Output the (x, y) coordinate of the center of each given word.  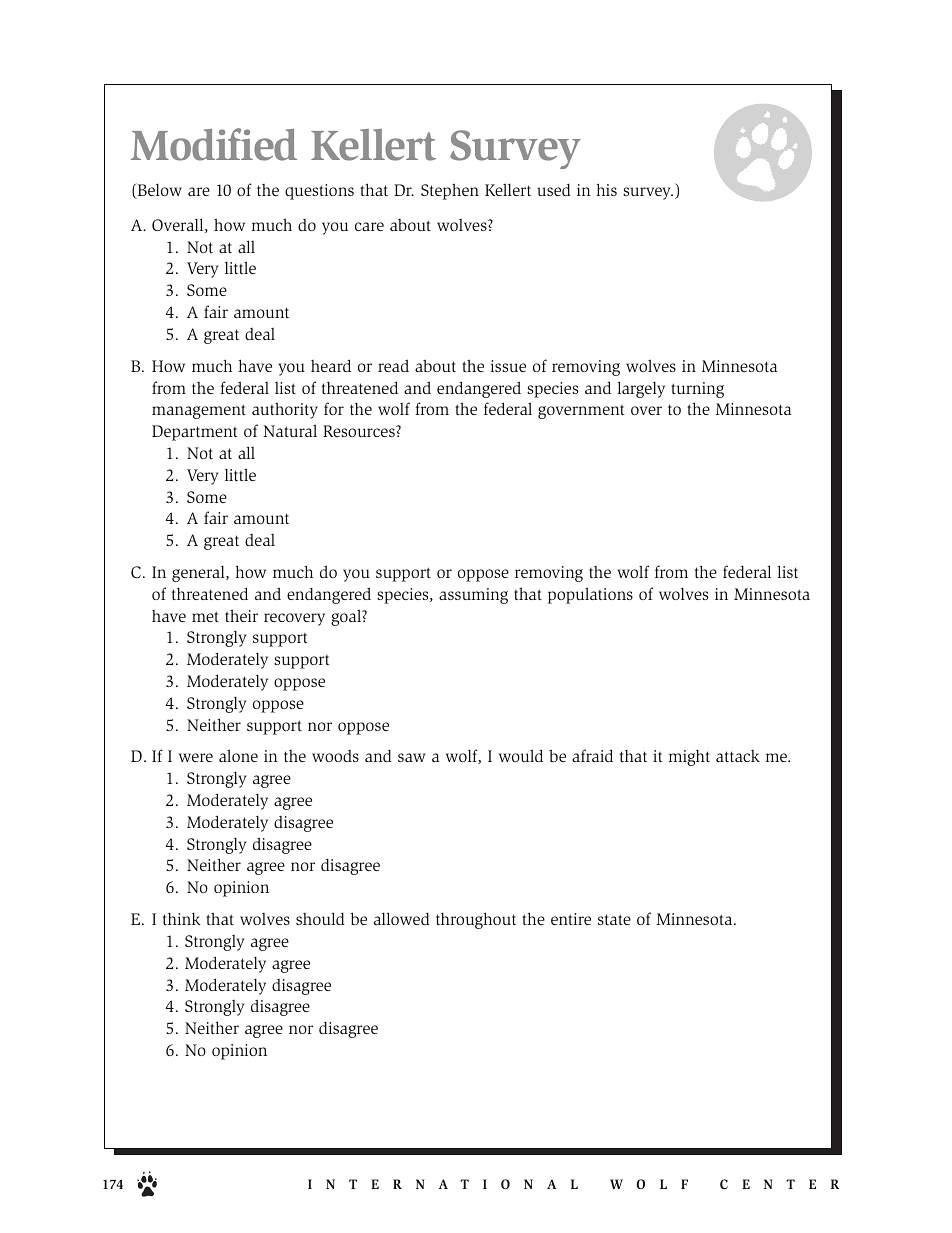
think (181, 918)
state (614, 919)
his (606, 189)
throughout (476, 920)
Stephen (450, 191)
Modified (214, 144)
